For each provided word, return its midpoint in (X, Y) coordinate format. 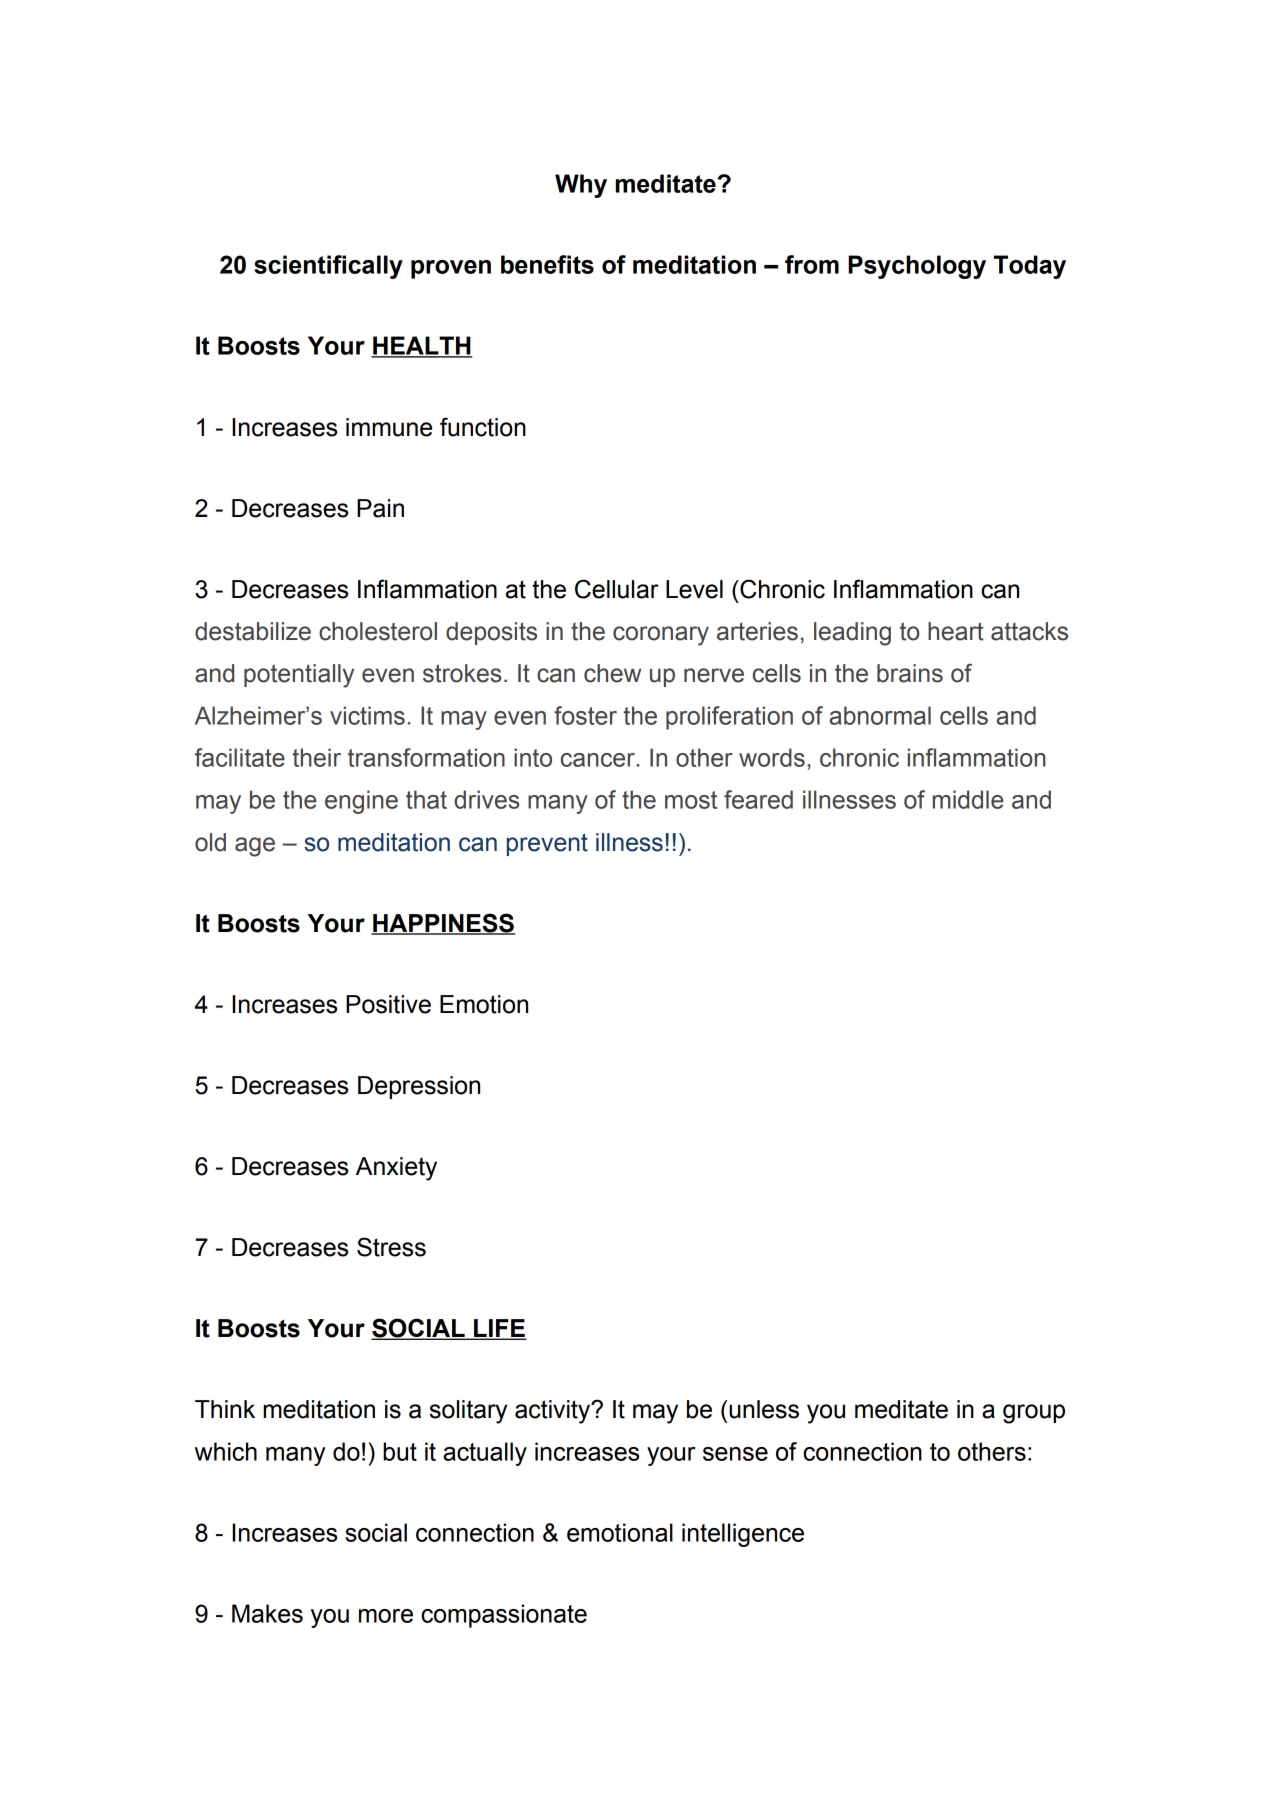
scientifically (328, 267)
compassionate (504, 1616)
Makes (267, 1613)
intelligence (743, 1535)
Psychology (917, 267)
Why (581, 186)
